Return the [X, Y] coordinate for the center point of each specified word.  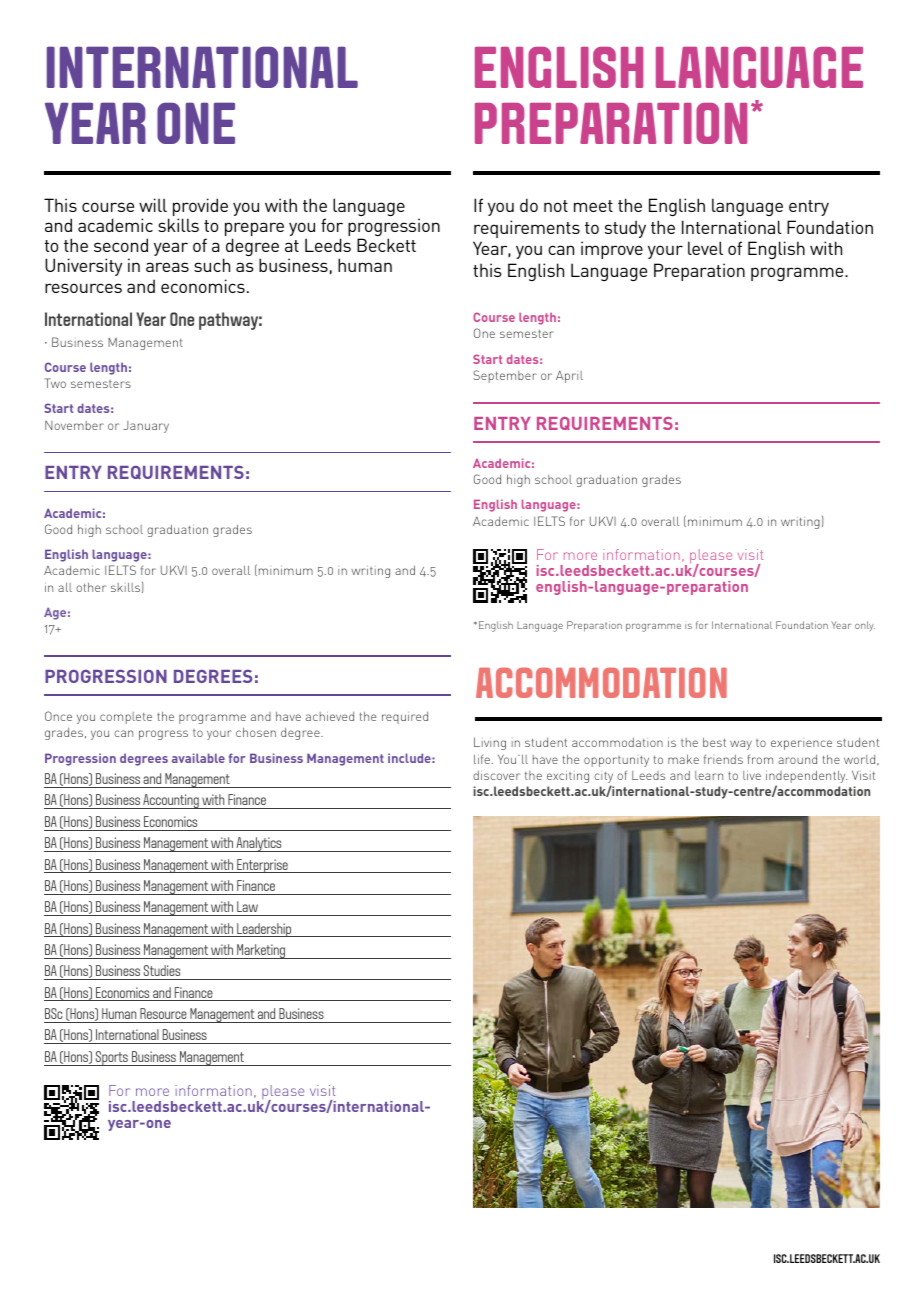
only [865, 626]
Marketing [261, 951]
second [121, 245]
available [198, 758]
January [146, 427]
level [705, 248]
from [760, 759]
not [556, 206]
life [482, 759]
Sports [111, 1058]
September [505, 376]
